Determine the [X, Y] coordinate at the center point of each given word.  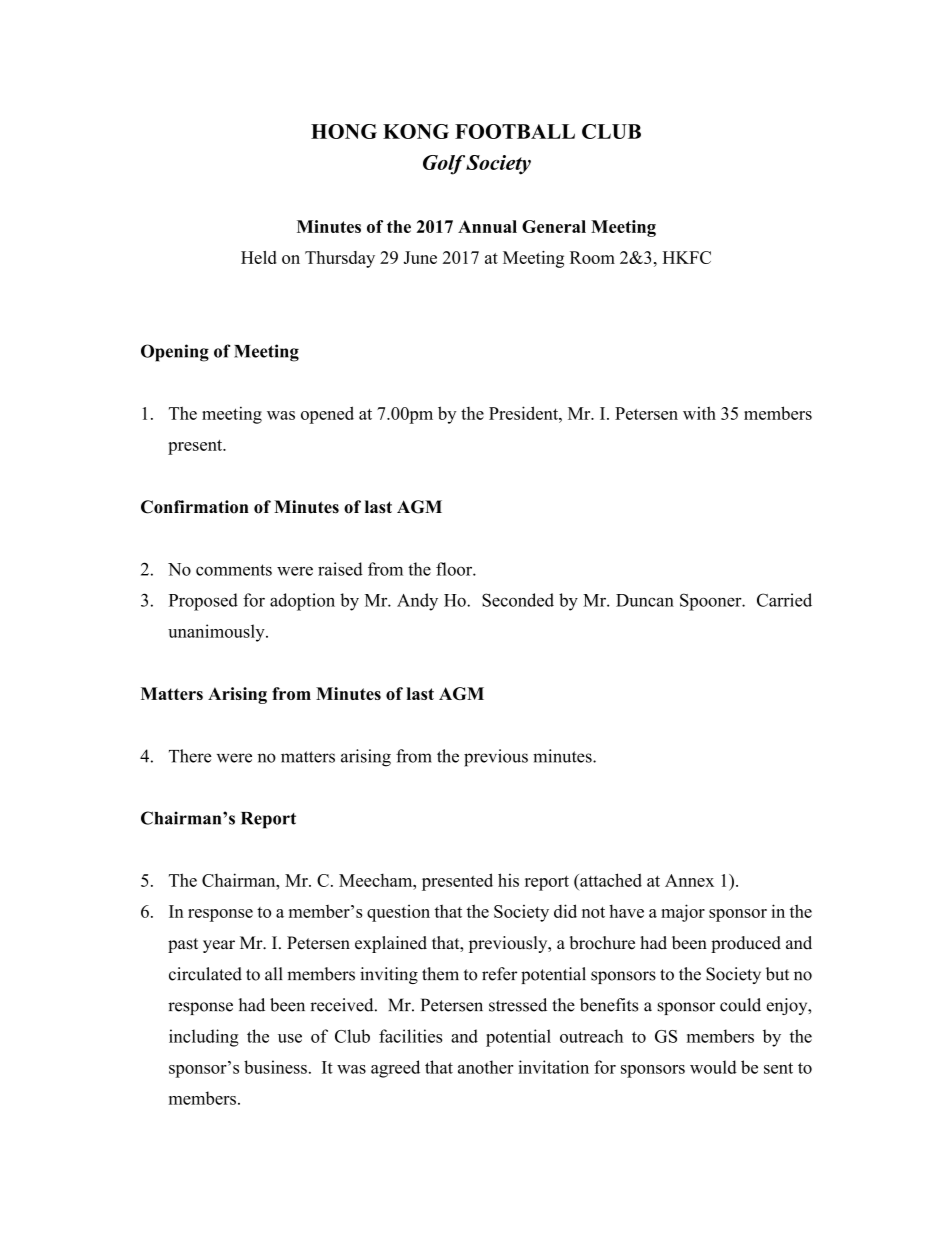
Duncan [645, 600]
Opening [175, 353]
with [699, 413]
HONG [344, 131]
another [485, 1067]
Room [592, 257]
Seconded [518, 600]
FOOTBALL [515, 131]
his [508, 880]
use [290, 1038]
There [190, 756]
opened [327, 415]
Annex [689, 880]
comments [234, 570]
